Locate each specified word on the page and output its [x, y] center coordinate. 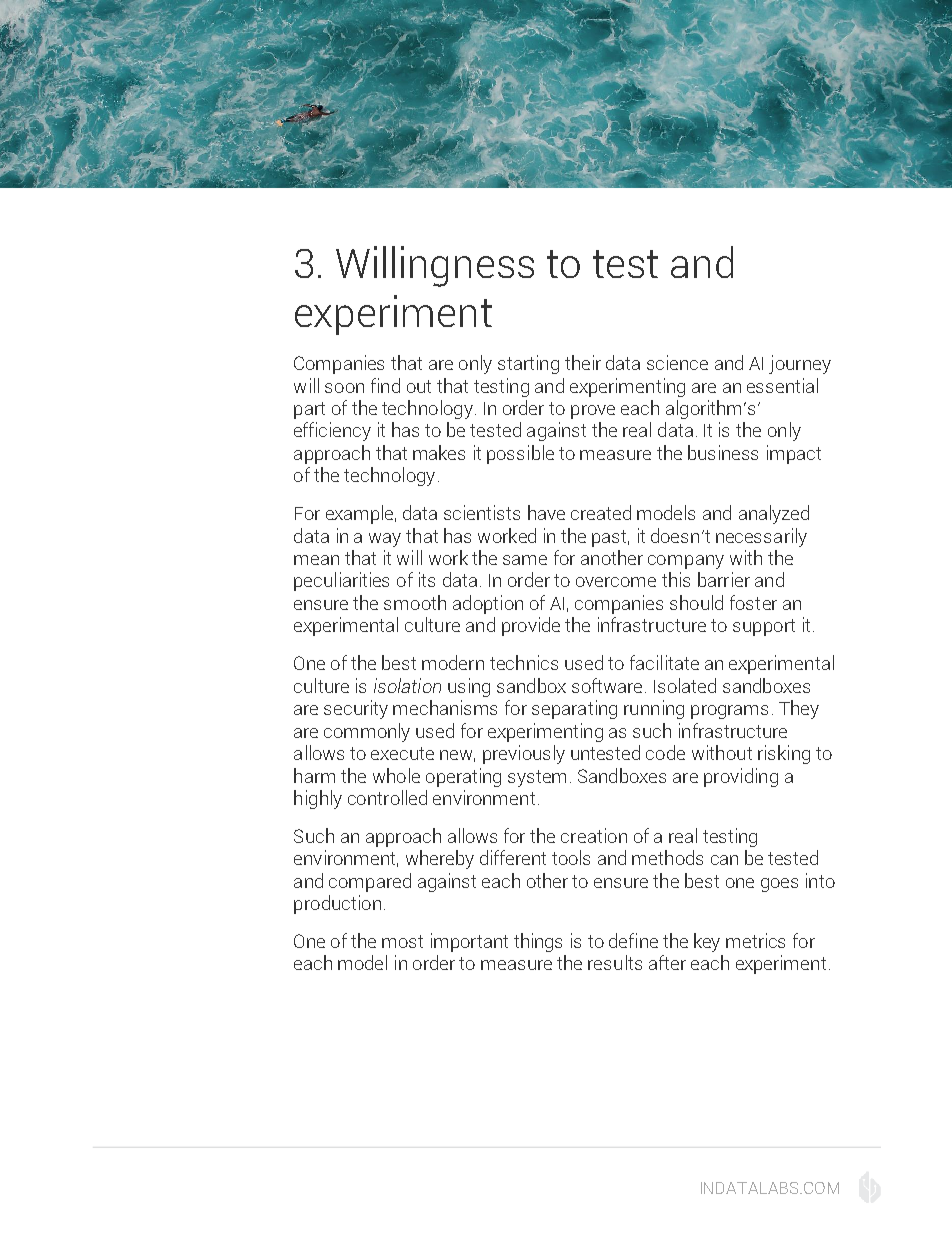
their [583, 362]
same [525, 560]
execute [402, 753]
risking [784, 754]
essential [782, 385]
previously [524, 754]
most [402, 941]
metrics [755, 940]
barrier [724, 579]
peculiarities [341, 581]
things [538, 942]
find [385, 385]
